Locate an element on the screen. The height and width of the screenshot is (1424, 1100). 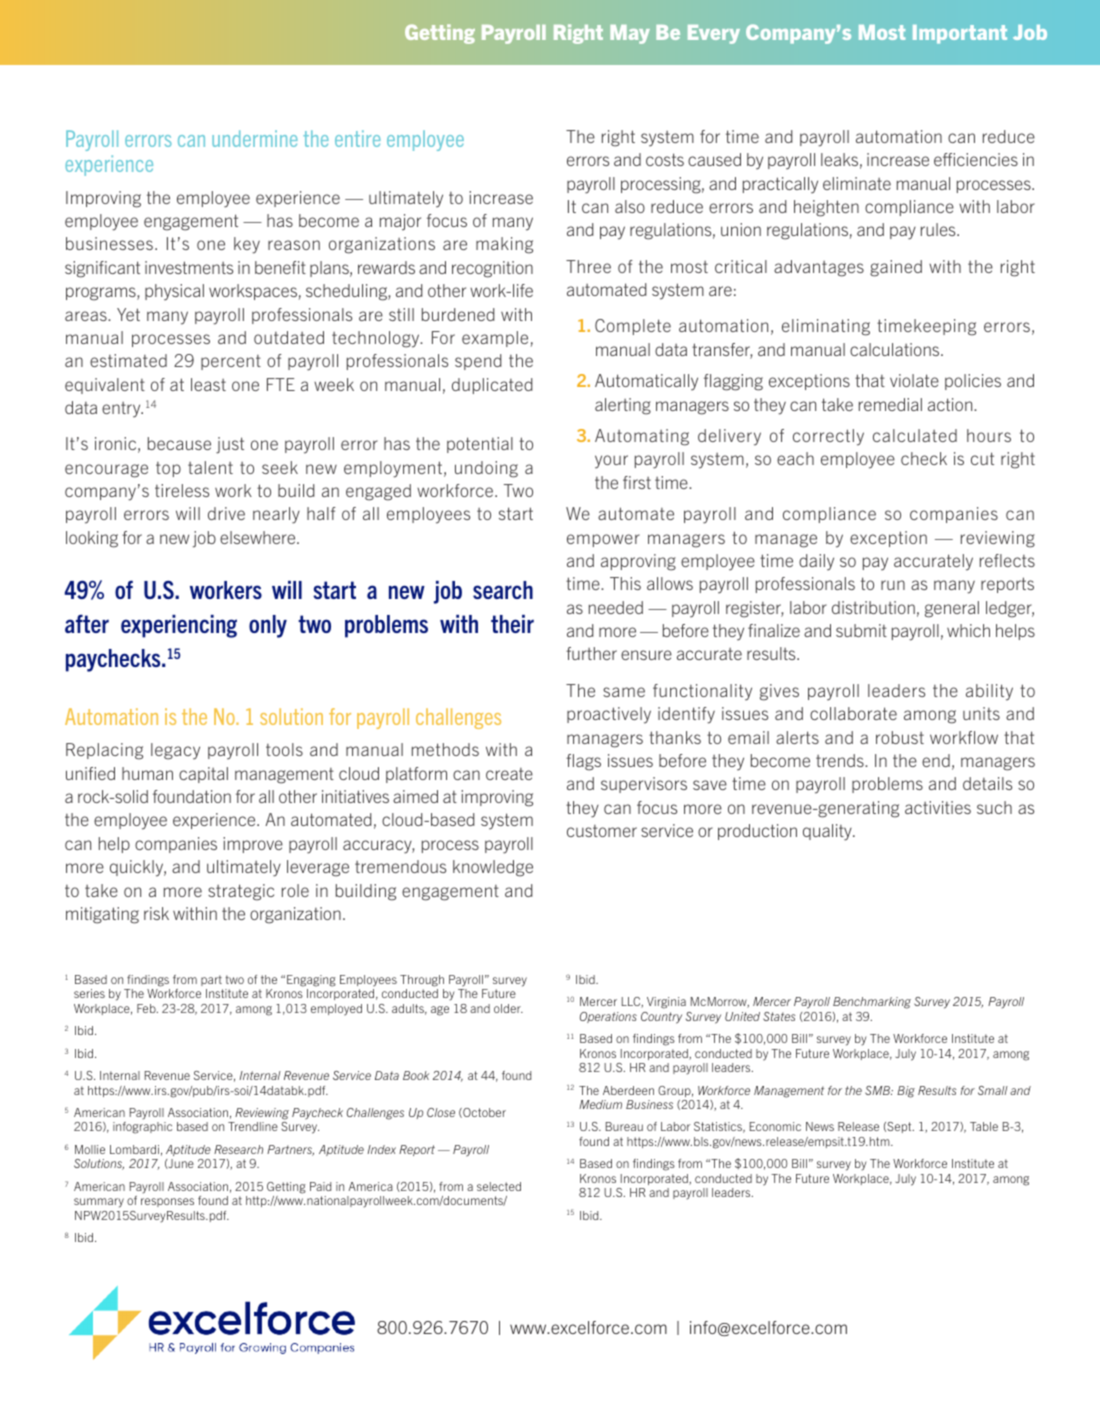
May is located at coordinates (630, 34).
